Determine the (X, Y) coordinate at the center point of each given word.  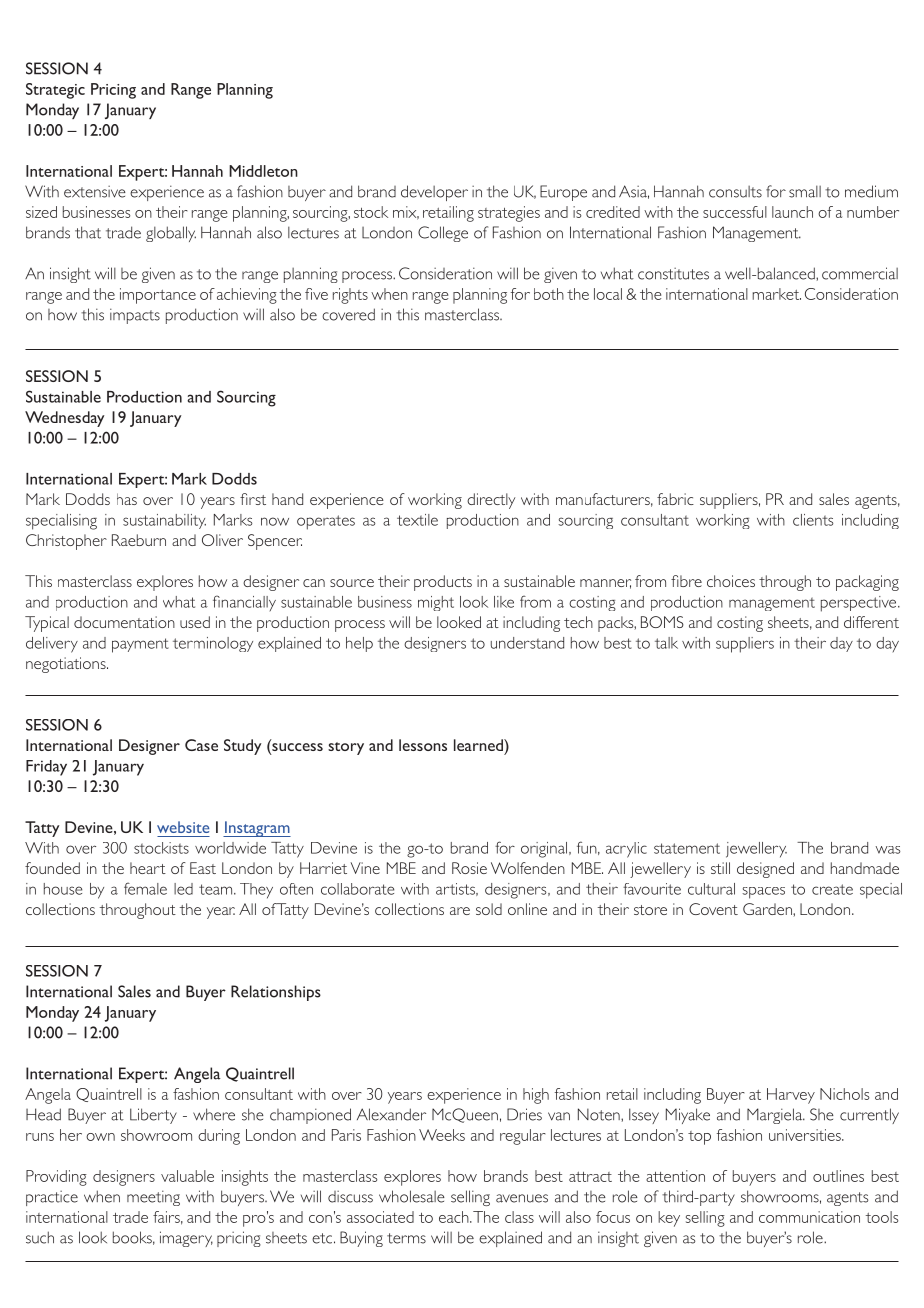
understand (527, 643)
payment (140, 645)
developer (434, 193)
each (455, 1217)
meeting (153, 1198)
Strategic (55, 91)
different (871, 622)
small (805, 191)
